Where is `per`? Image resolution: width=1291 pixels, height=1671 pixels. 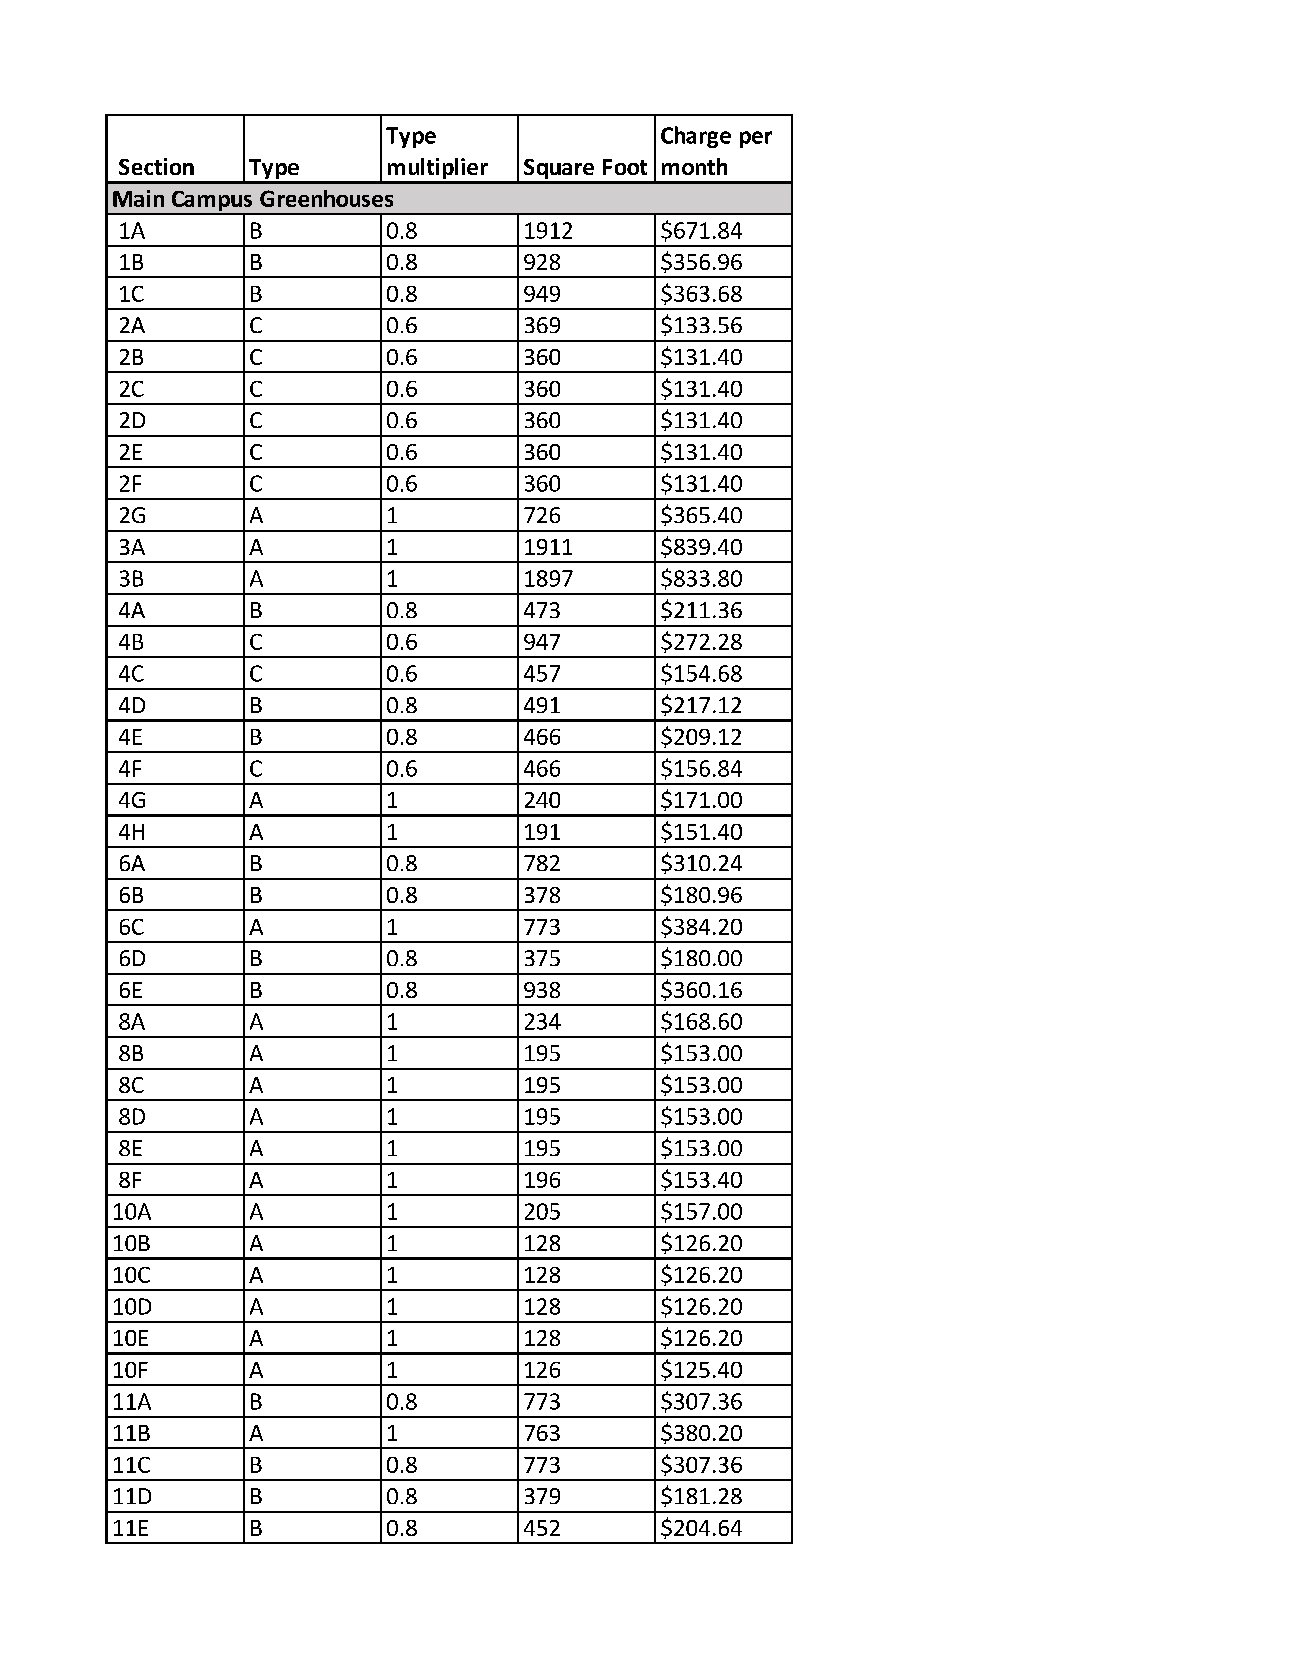
per is located at coordinates (756, 139).
